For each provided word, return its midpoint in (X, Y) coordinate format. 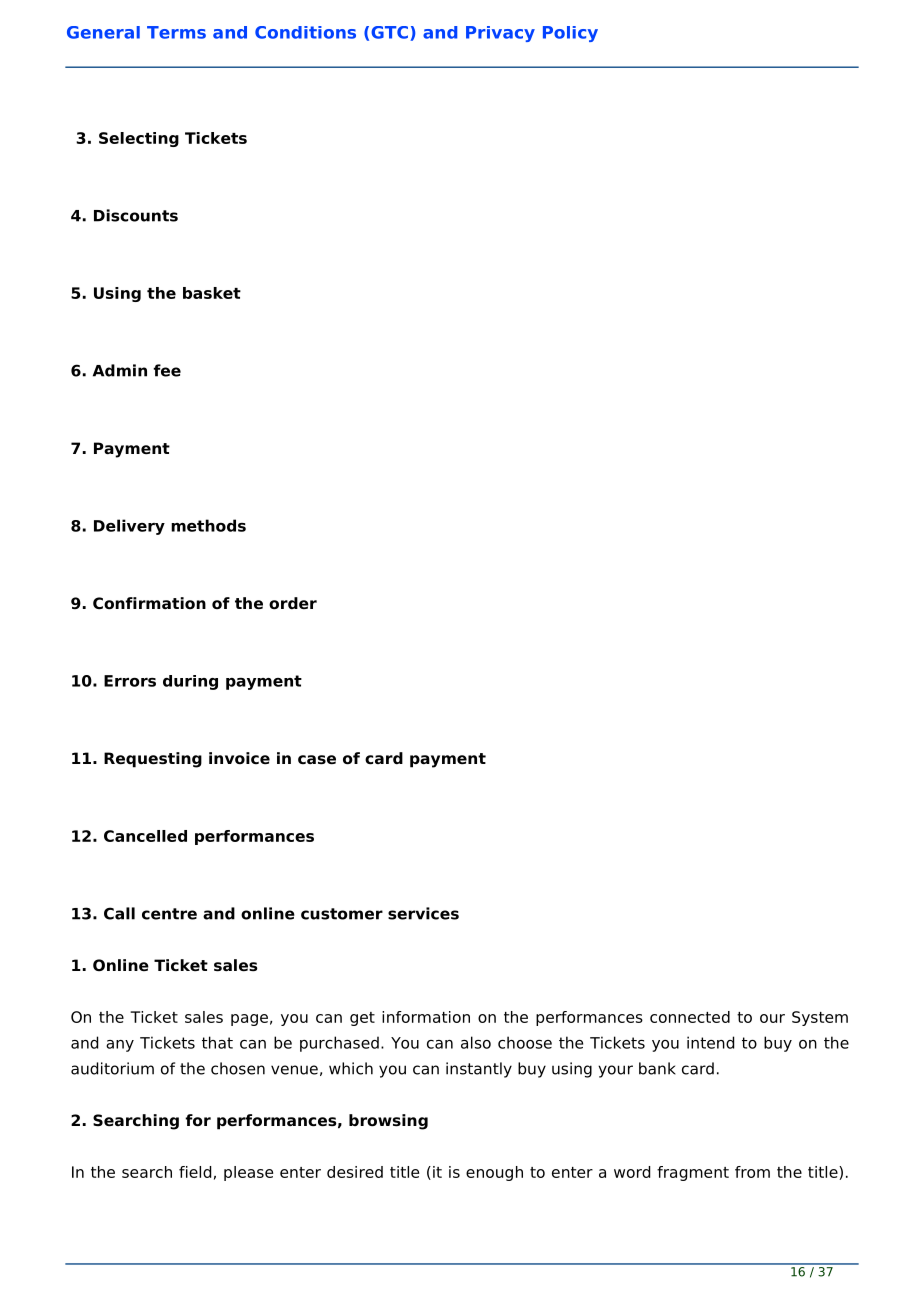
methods (208, 525)
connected (690, 1017)
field (195, 1172)
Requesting (153, 760)
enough (494, 1173)
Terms (176, 32)
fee (167, 370)
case (317, 760)
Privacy (500, 34)
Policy (570, 34)
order (293, 603)
